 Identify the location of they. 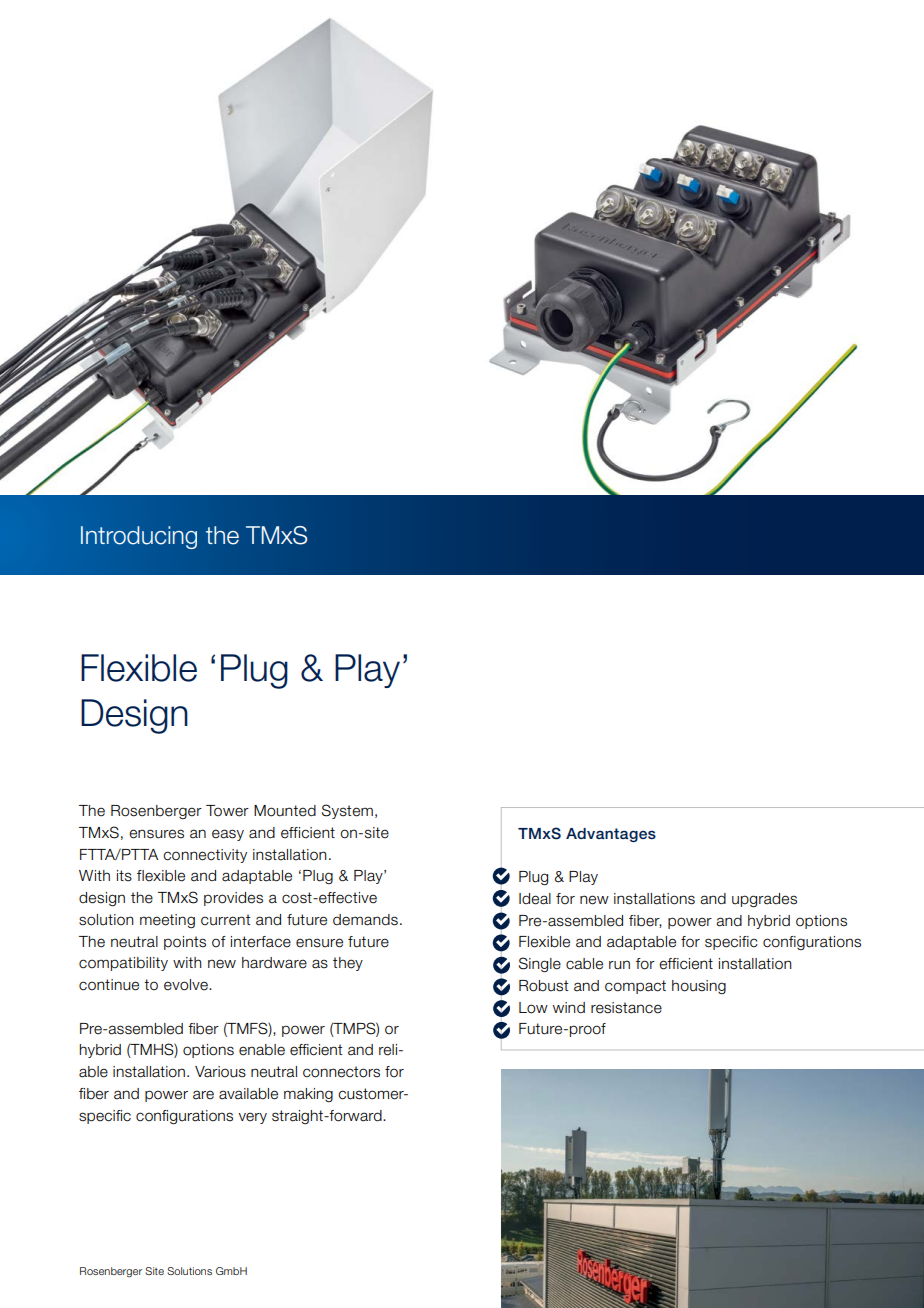
(348, 964).
